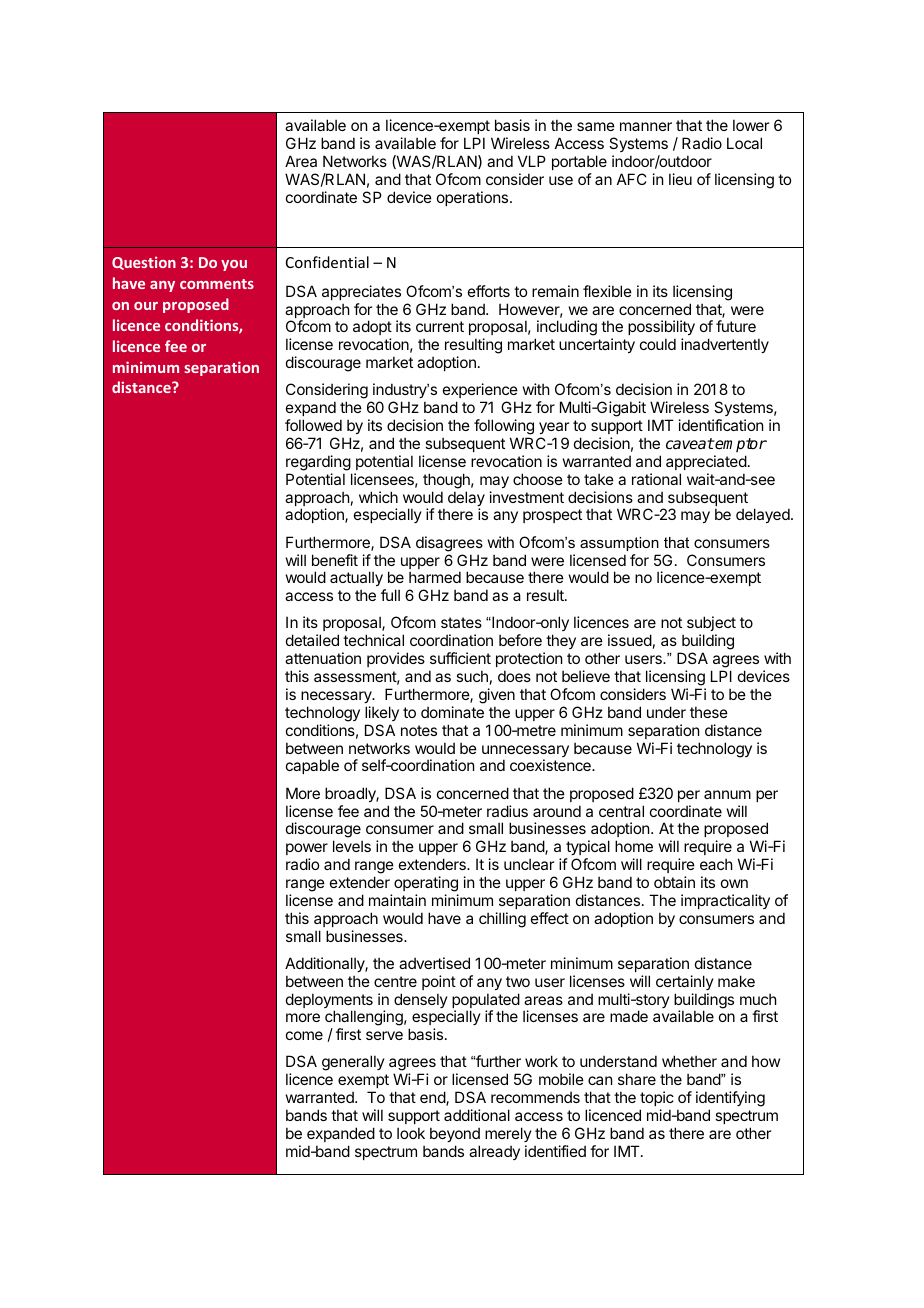 This screenshot has height=1308, width=924. What do you see at coordinates (307, 849) in the screenshot?
I see `power` at bounding box center [307, 849].
